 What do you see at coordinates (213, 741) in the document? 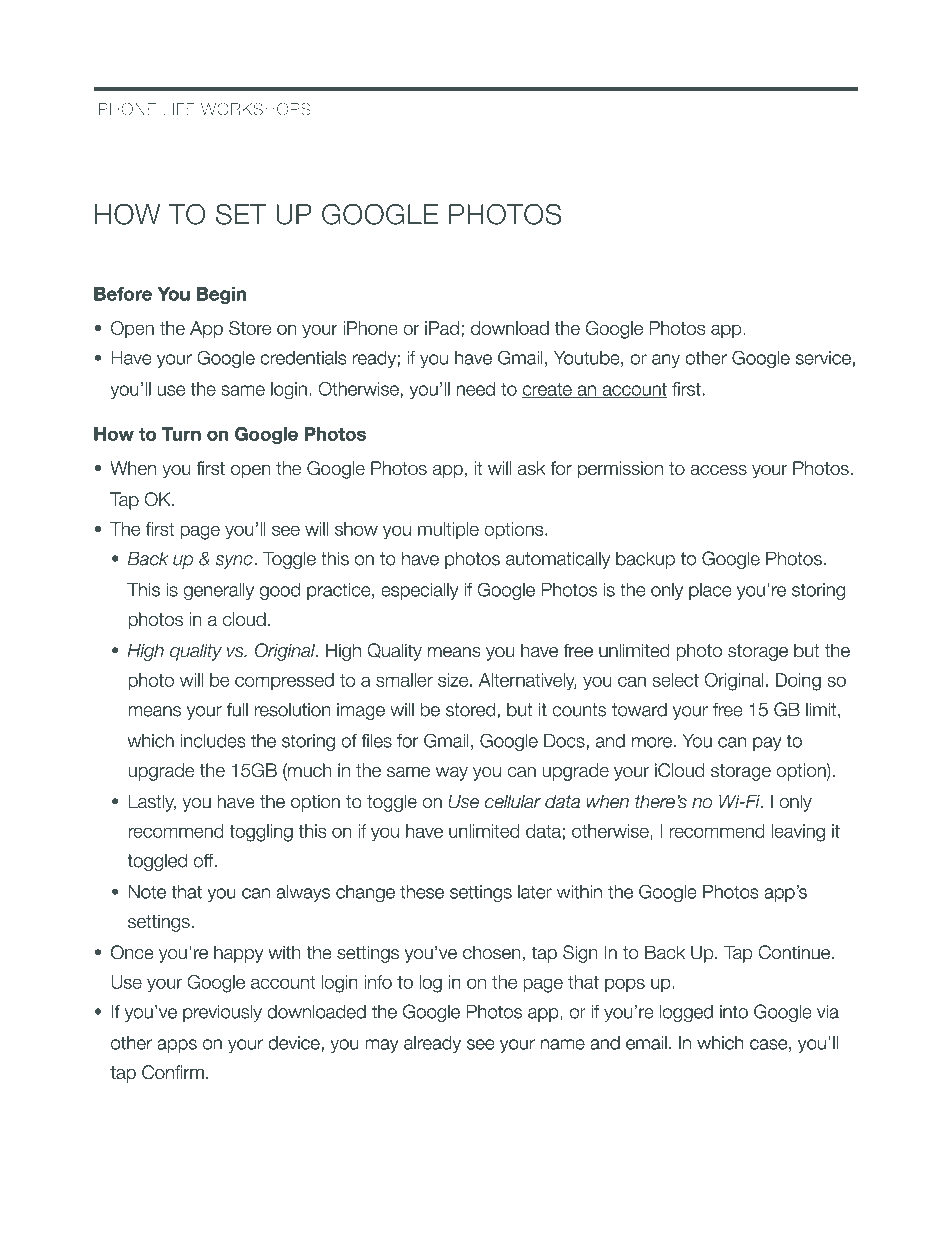
I see `includes` at bounding box center [213, 741].
